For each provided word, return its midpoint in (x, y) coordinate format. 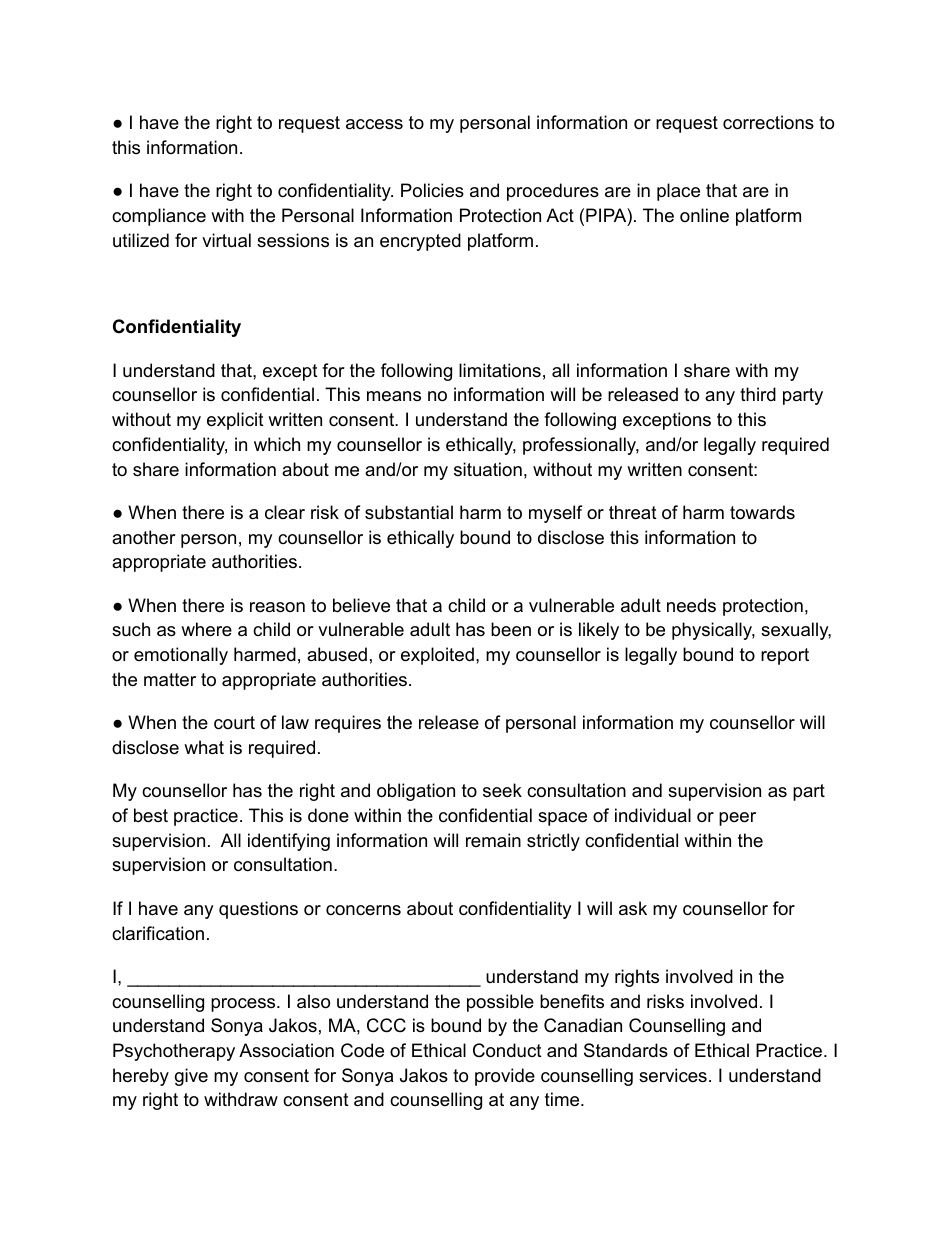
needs (691, 605)
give (191, 1077)
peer (737, 819)
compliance (159, 217)
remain (493, 840)
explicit (235, 421)
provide (505, 1077)
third (758, 394)
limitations (500, 370)
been (511, 629)
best (151, 815)
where (206, 629)
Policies (432, 190)
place (678, 192)
